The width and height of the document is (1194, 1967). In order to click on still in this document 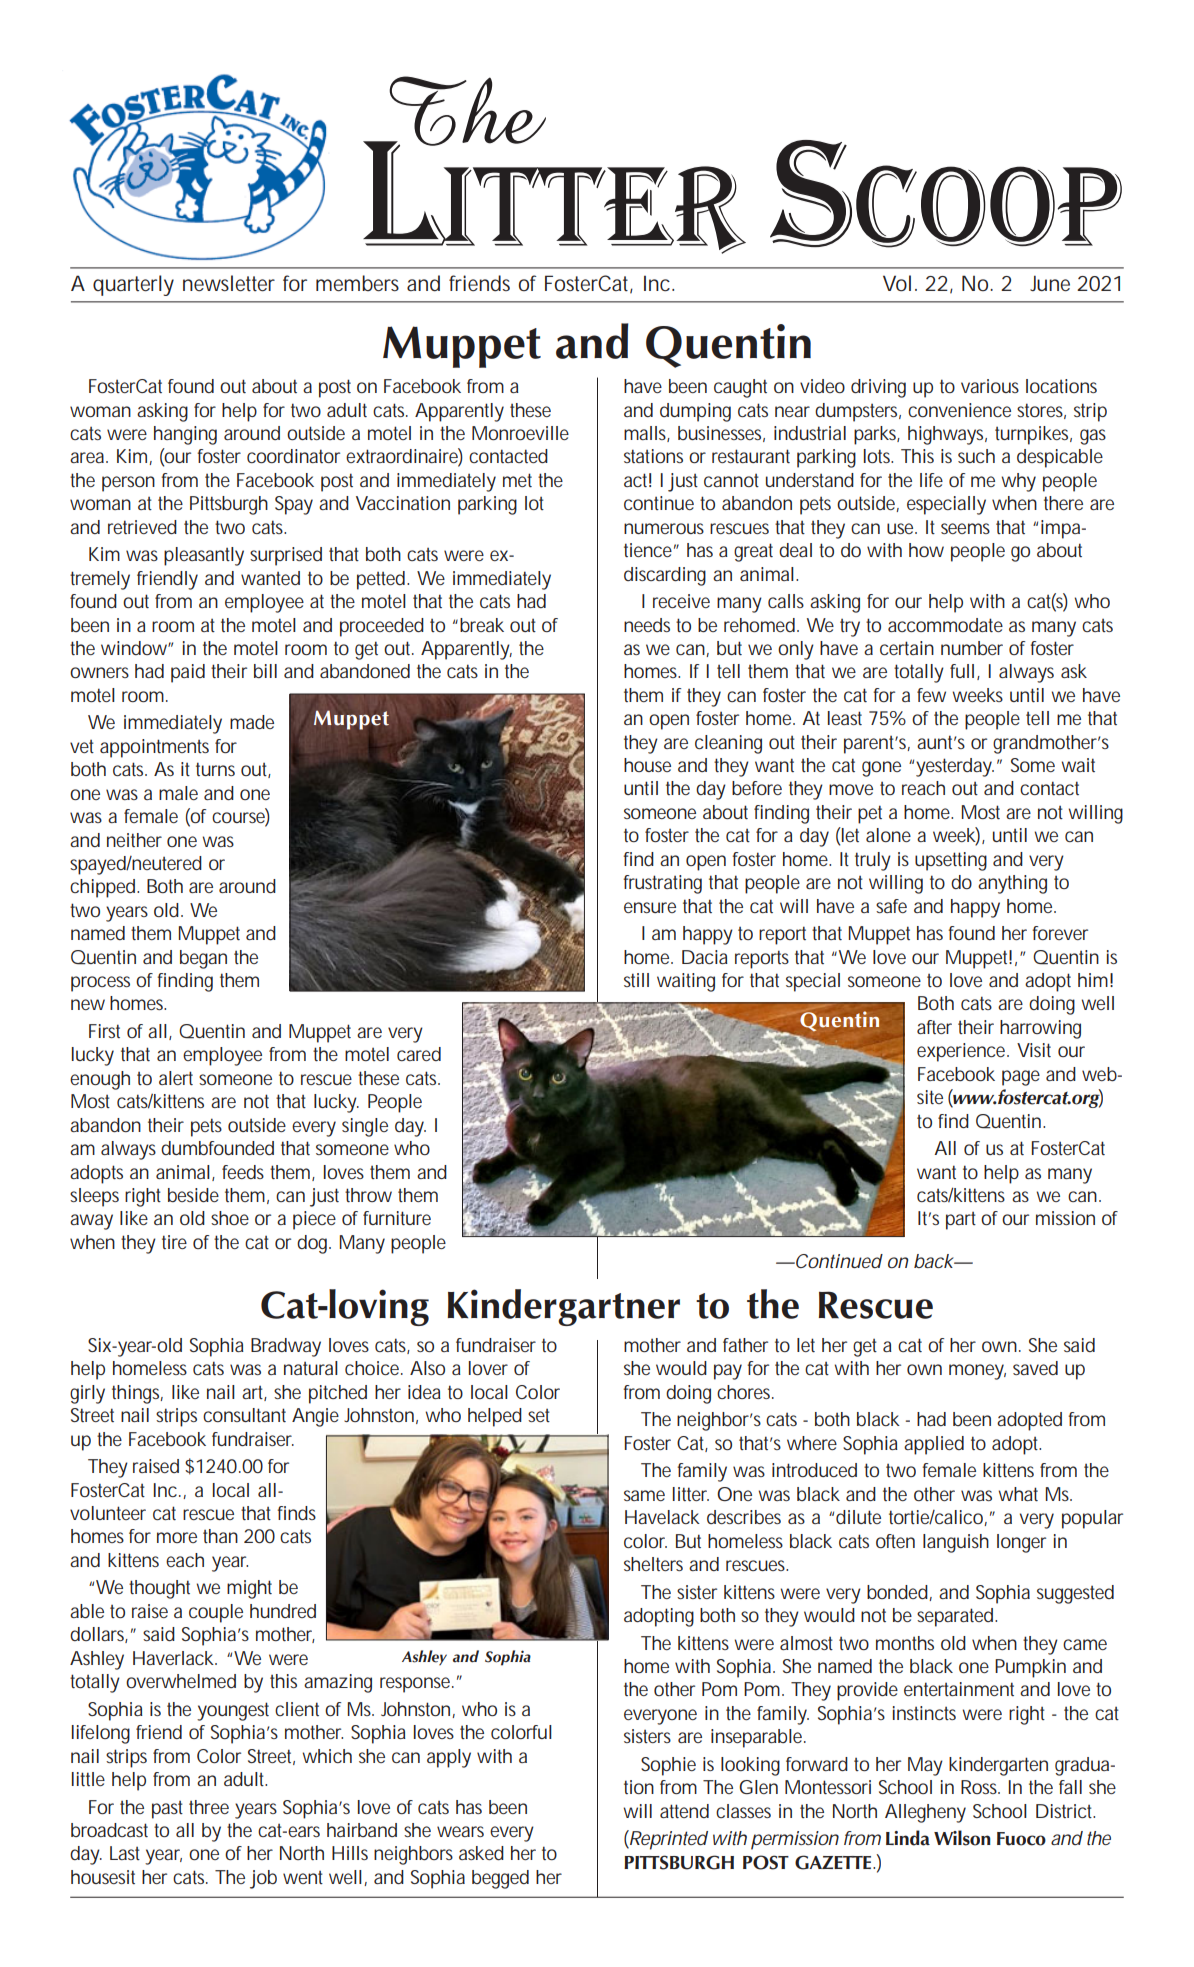, I will do `click(636, 980)`.
